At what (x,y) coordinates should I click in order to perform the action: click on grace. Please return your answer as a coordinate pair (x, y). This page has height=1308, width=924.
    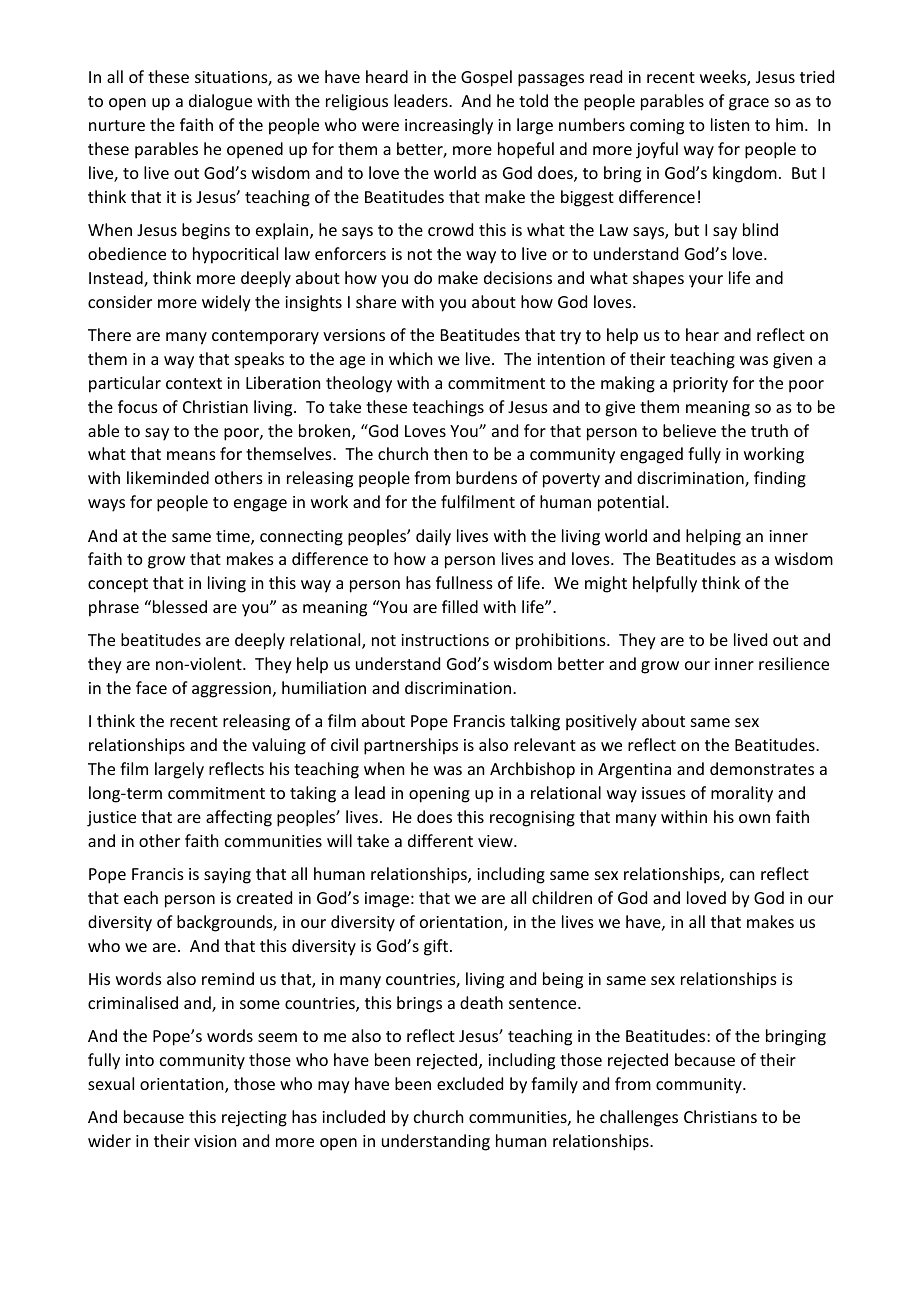
    Looking at the image, I should click on (749, 104).
